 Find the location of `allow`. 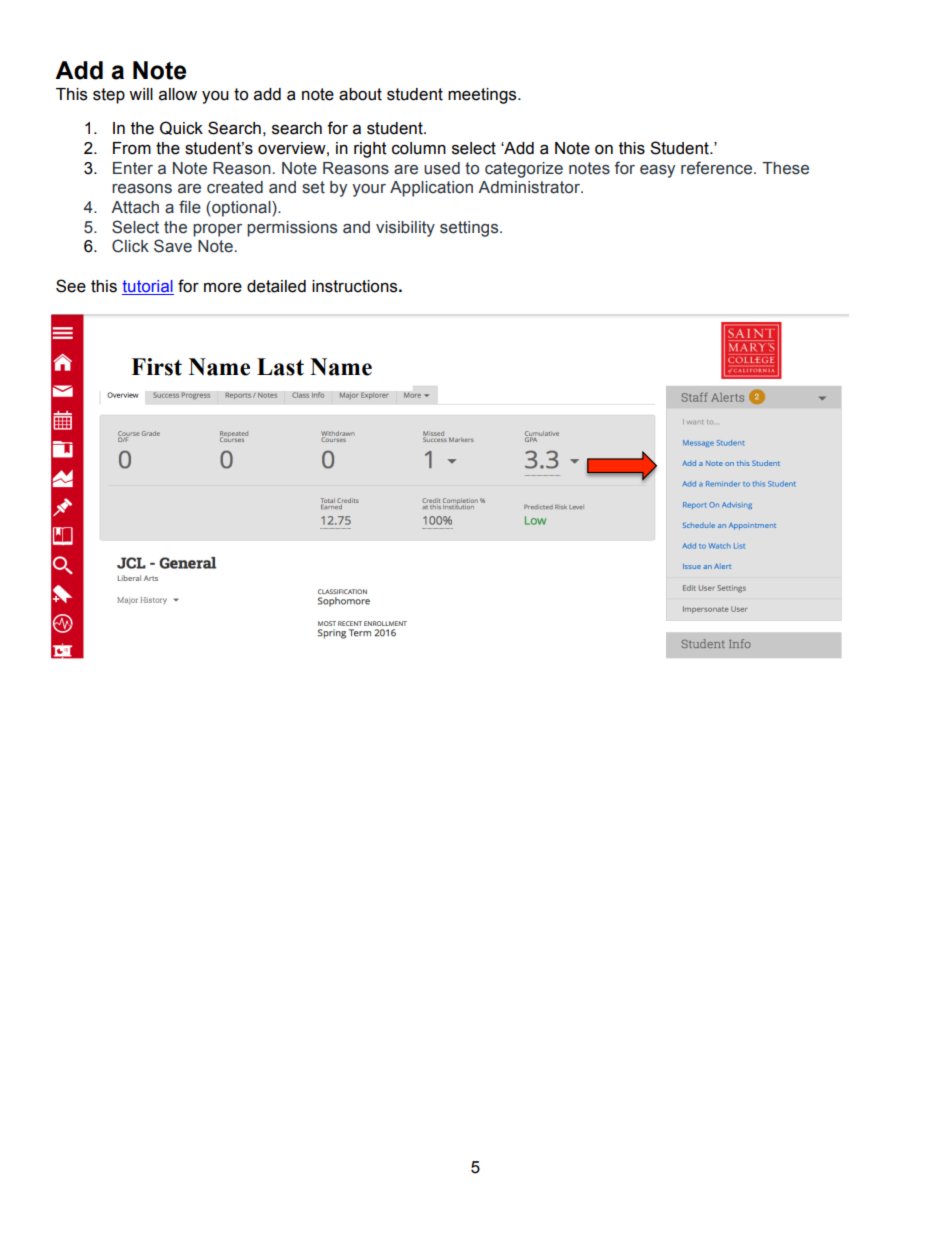

allow is located at coordinates (178, 94).
